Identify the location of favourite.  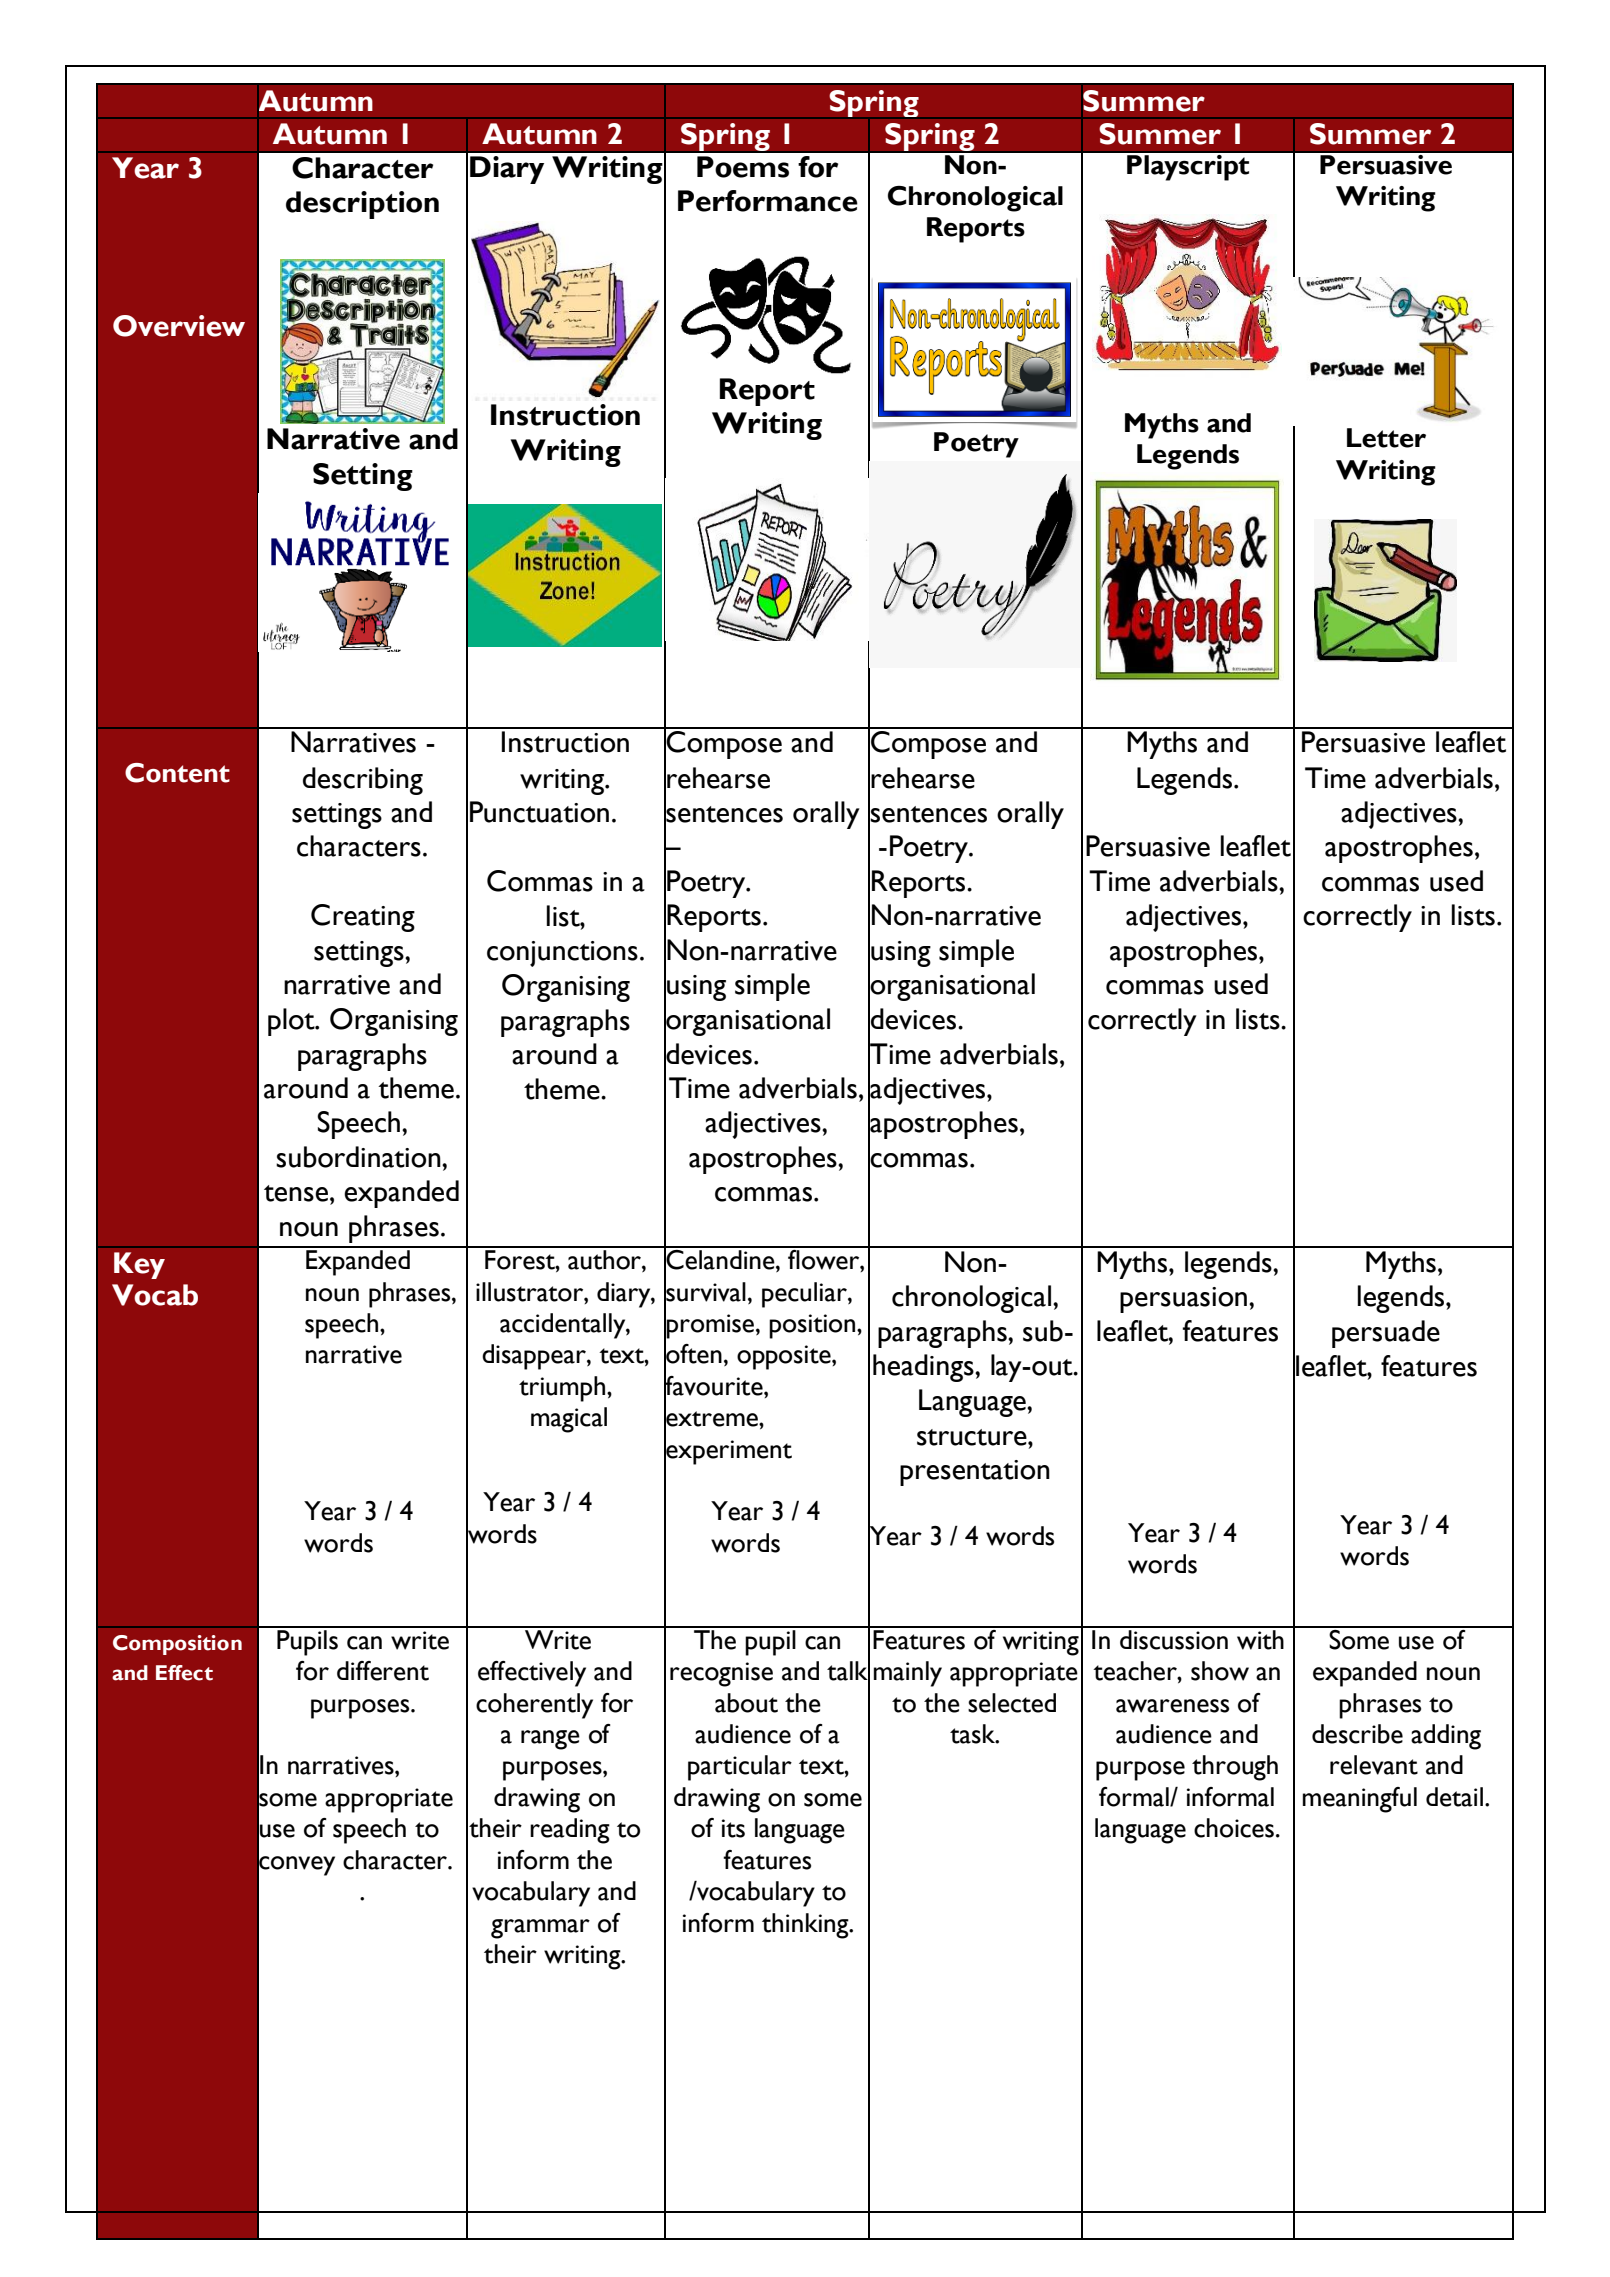
(714, 1385).
